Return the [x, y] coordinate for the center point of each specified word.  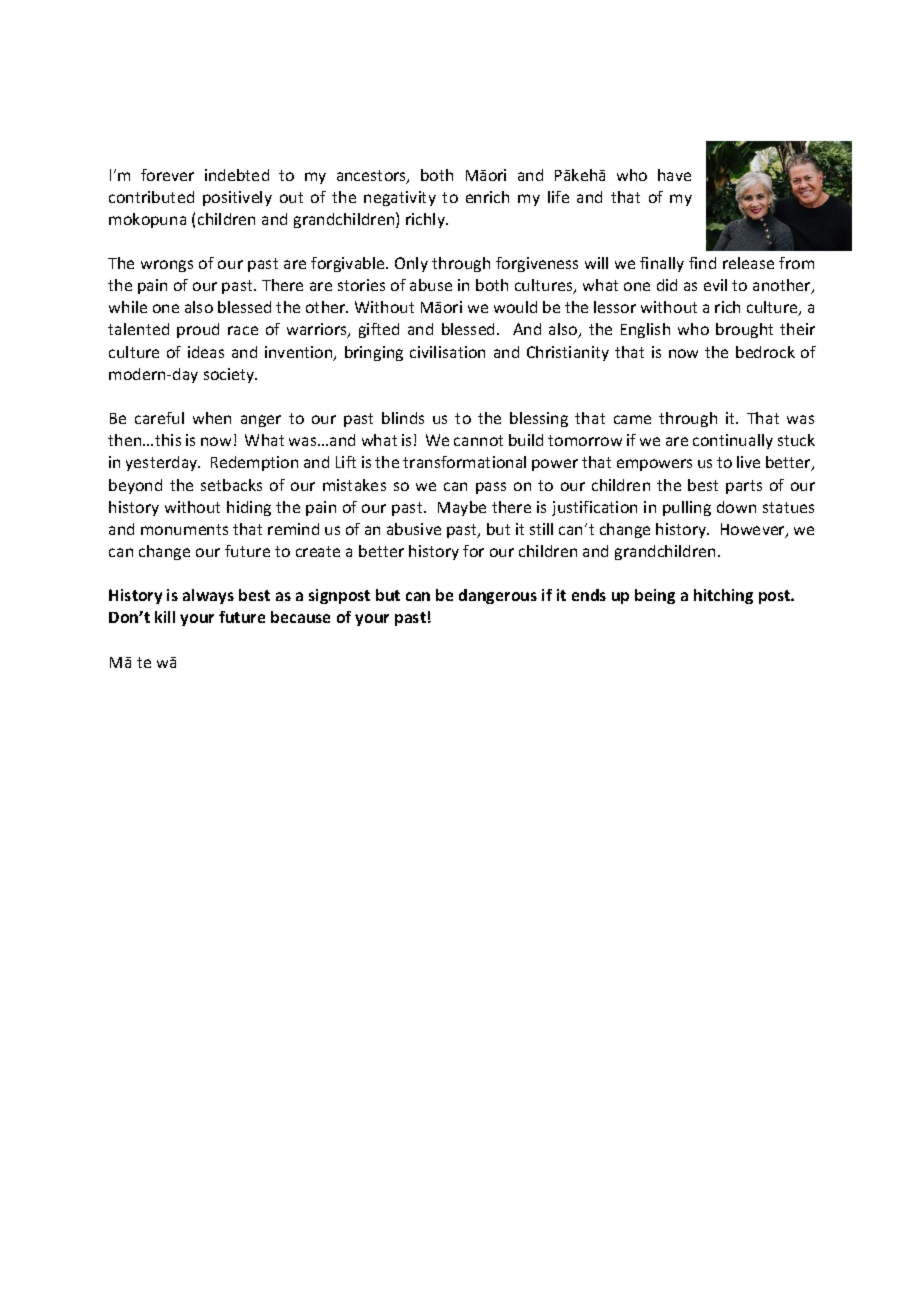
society [230, 375]
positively [237, 198]
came [632, 419]
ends [589, 595]
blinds [403, 418]
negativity [400, 198]
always [208, 596]
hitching [723, 596]
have [674, 175]
